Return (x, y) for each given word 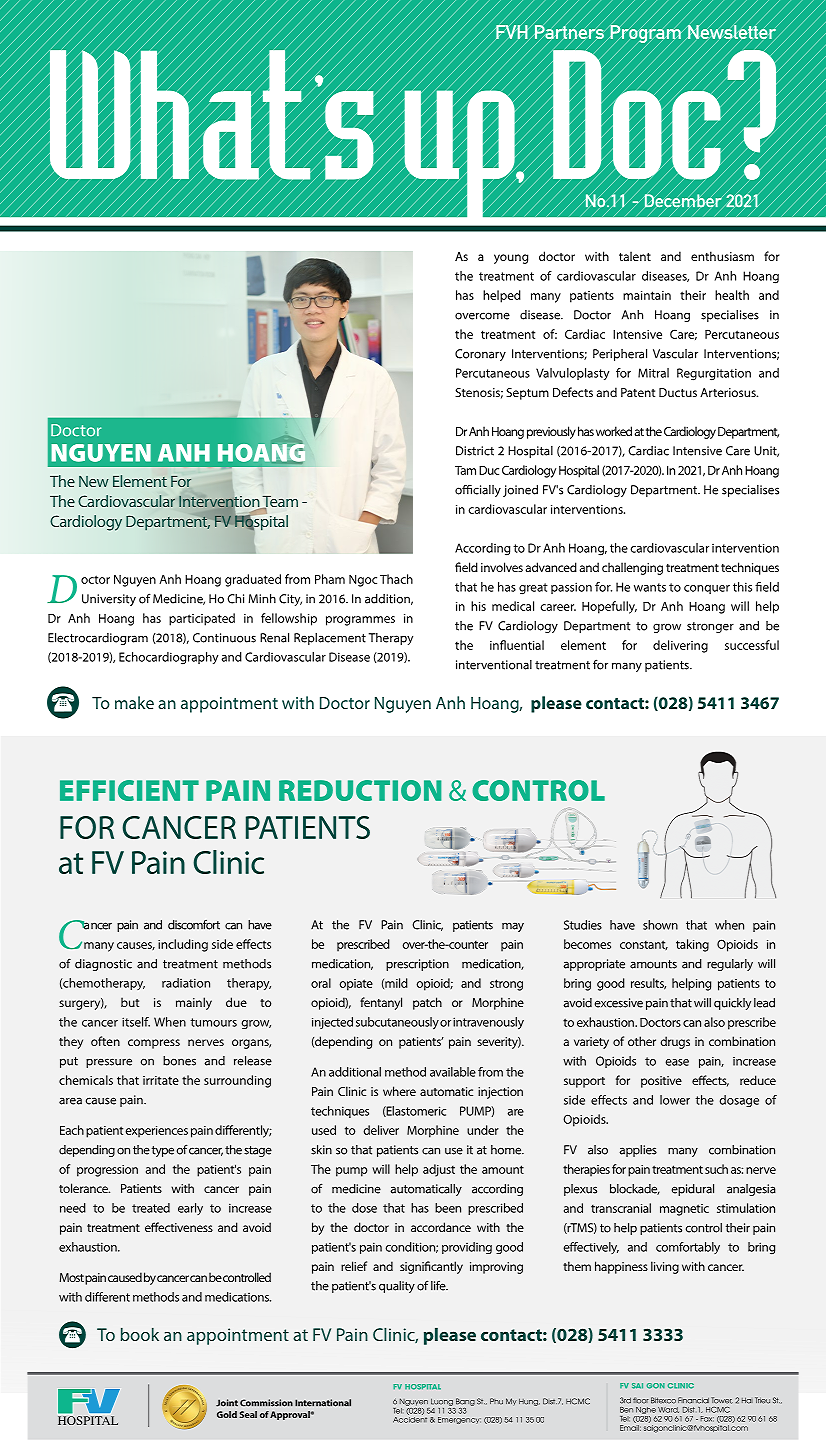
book (140, 1334)
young (511, 259)
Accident (410, 1418)
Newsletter (732, 32)
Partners (569, 32)
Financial (693, 1400)
